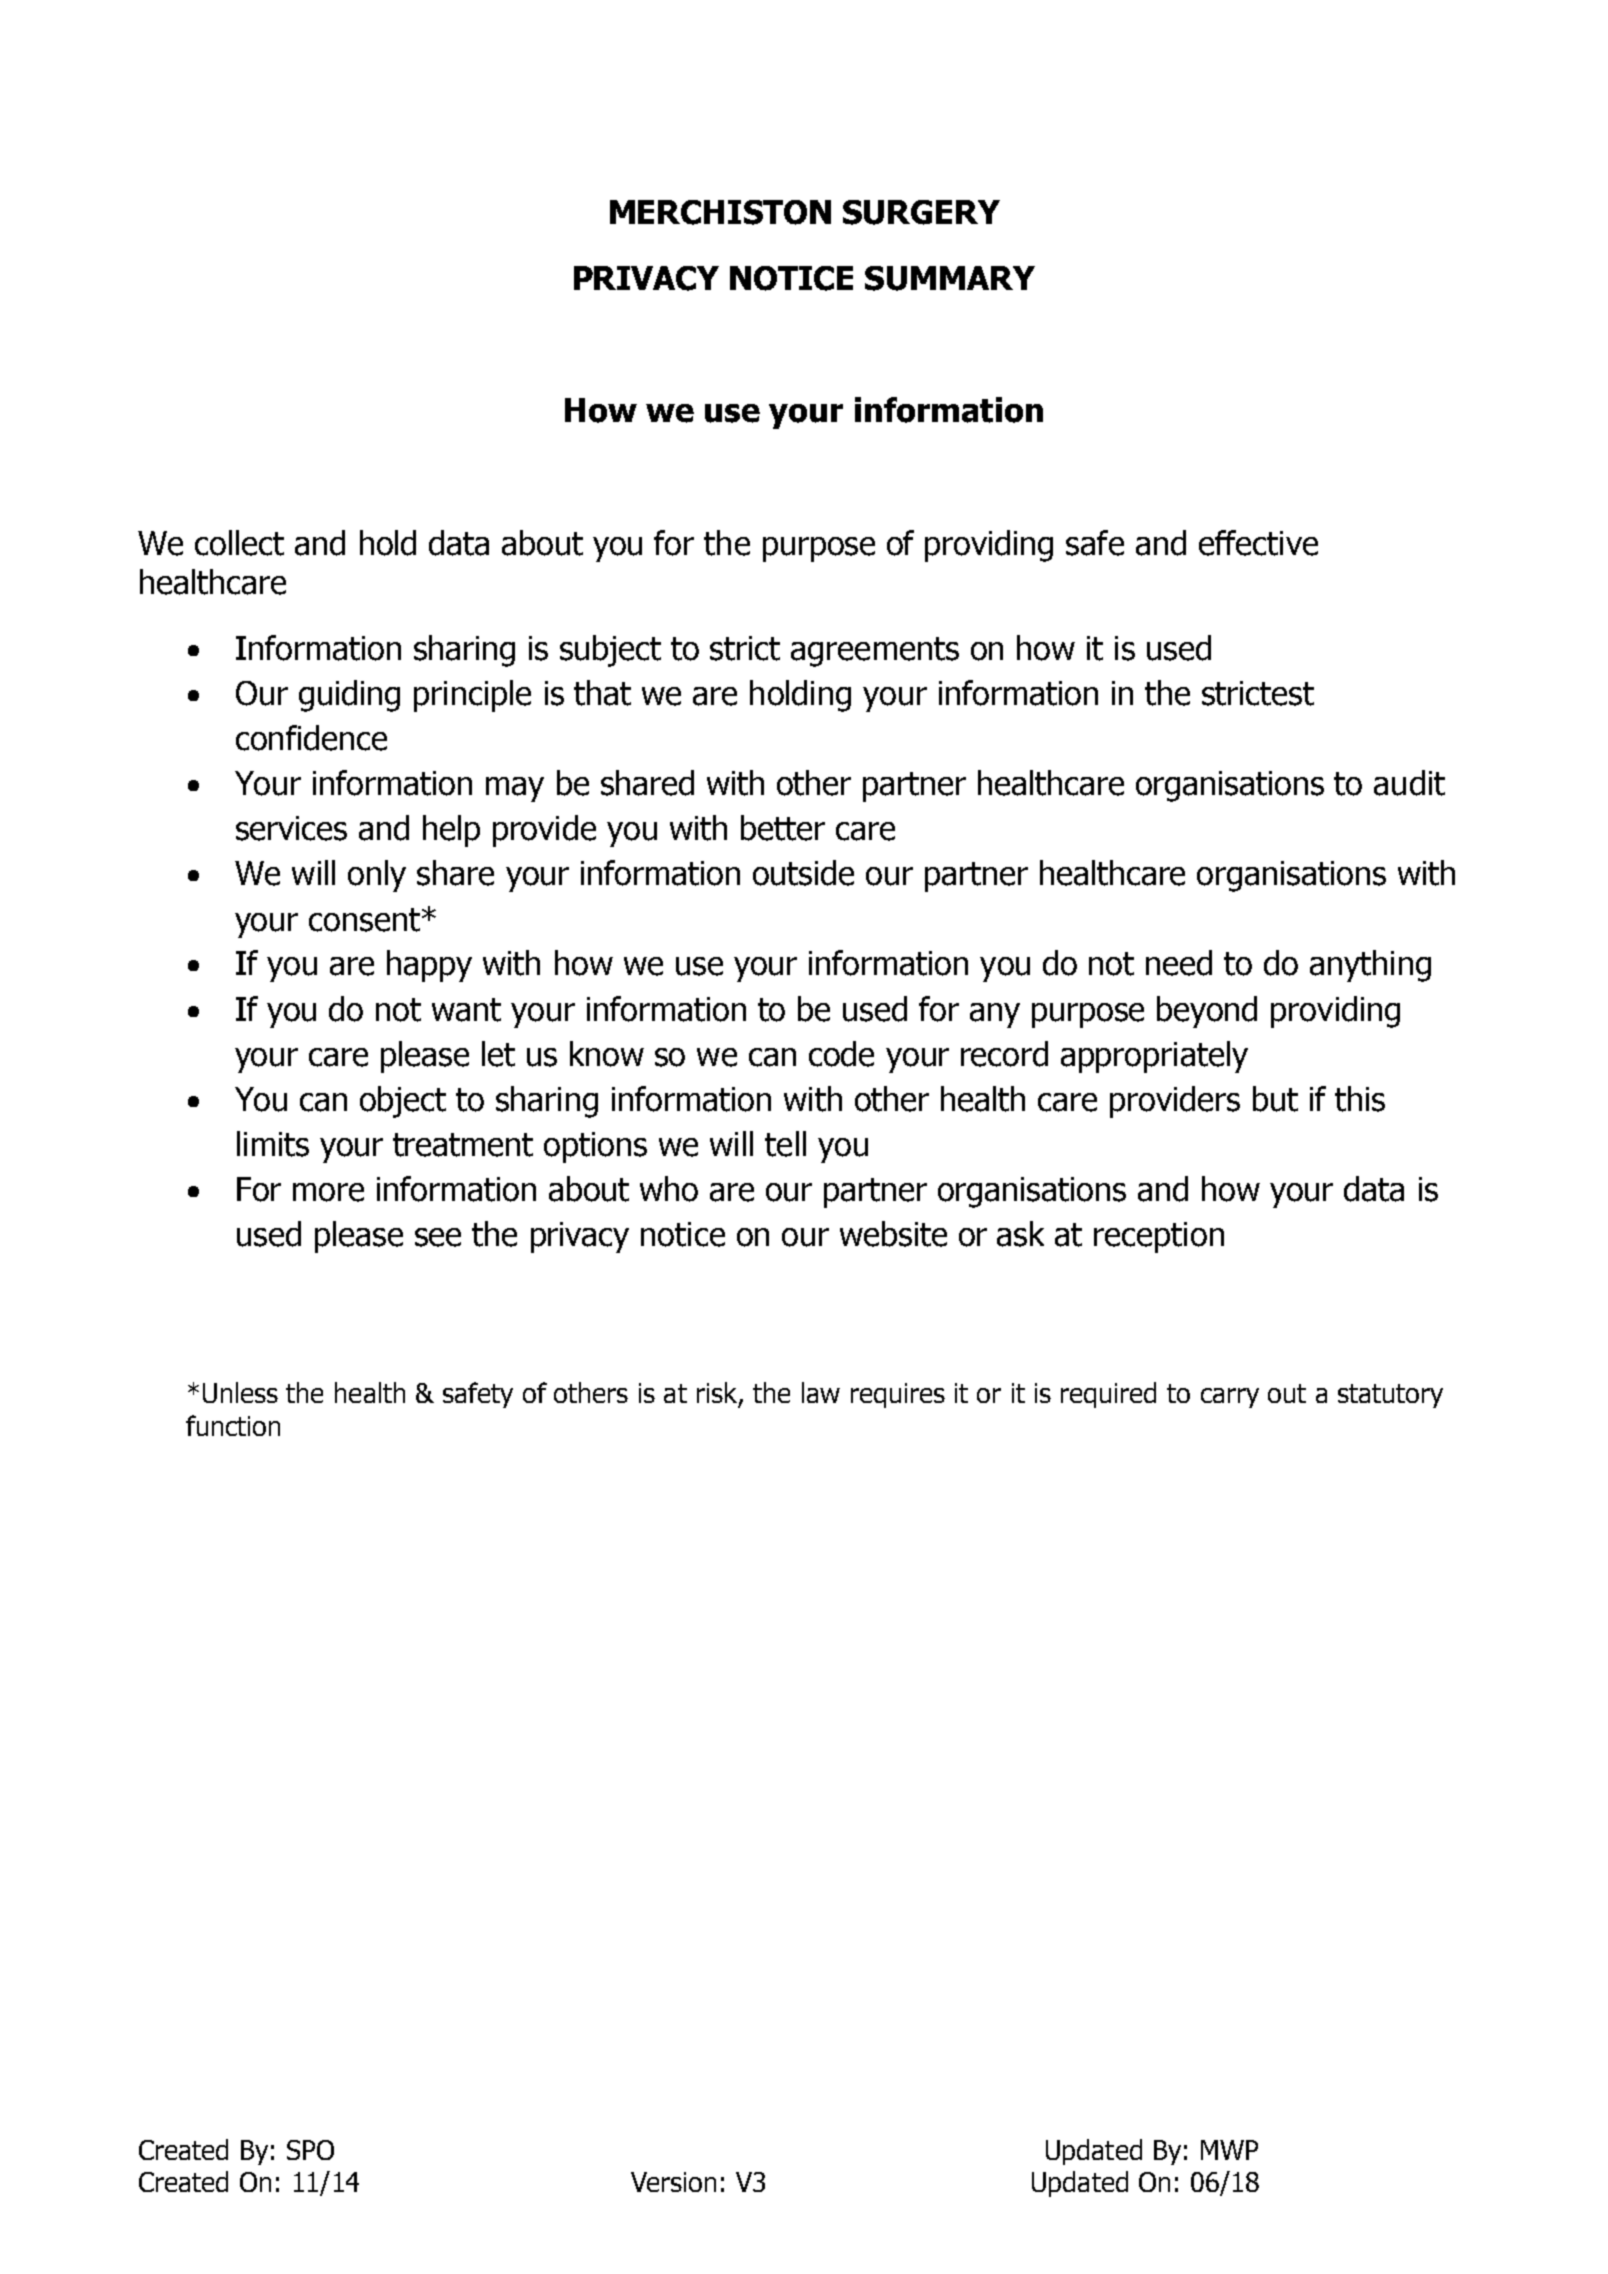 The height and width of the screenshot is (2274, 1608). Describe the element at coordinates (950, 278) in the screenshot. I see `SUMMARY` at that location.
